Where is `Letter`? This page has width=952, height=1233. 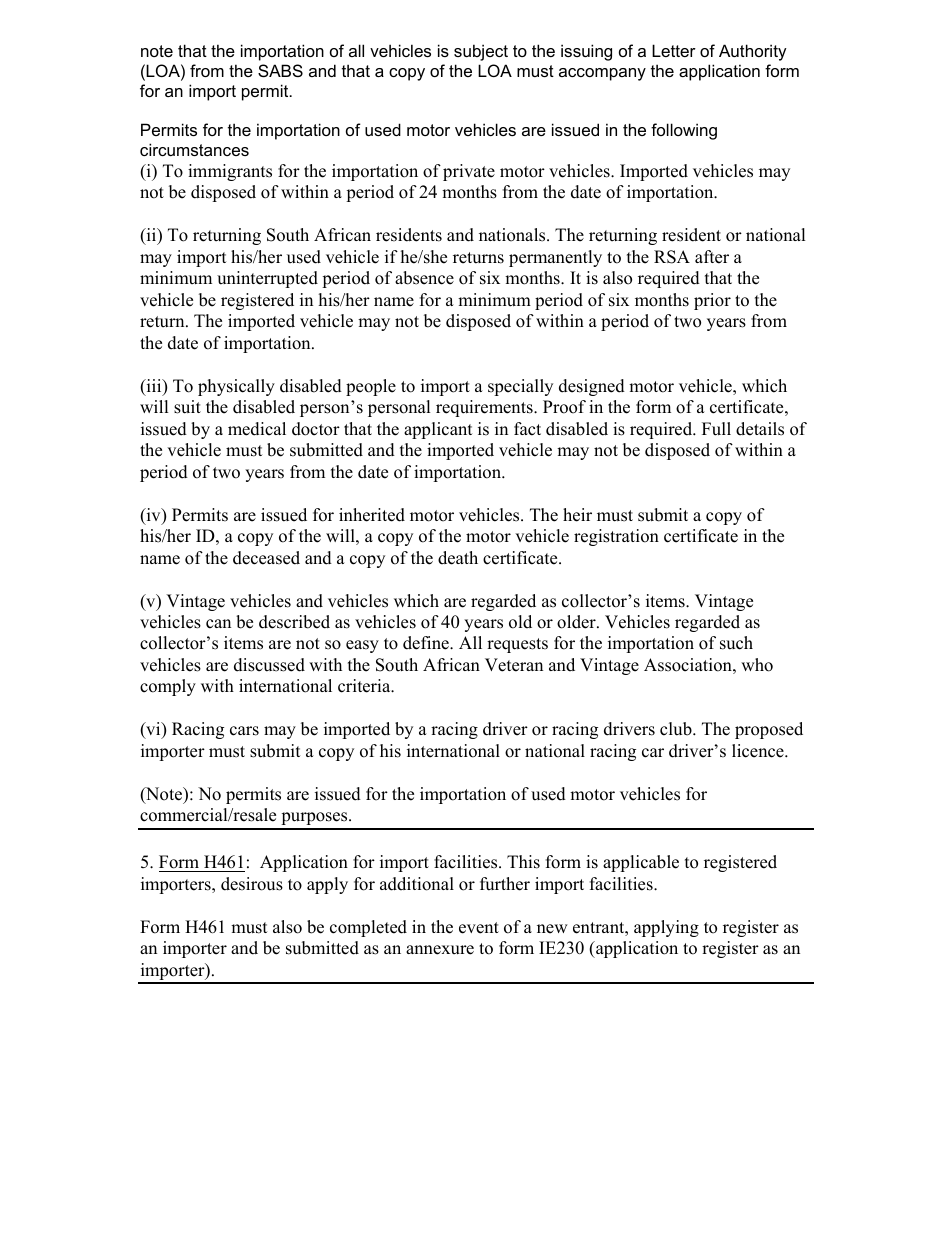 Letter is located at coordinates (674, 50).
